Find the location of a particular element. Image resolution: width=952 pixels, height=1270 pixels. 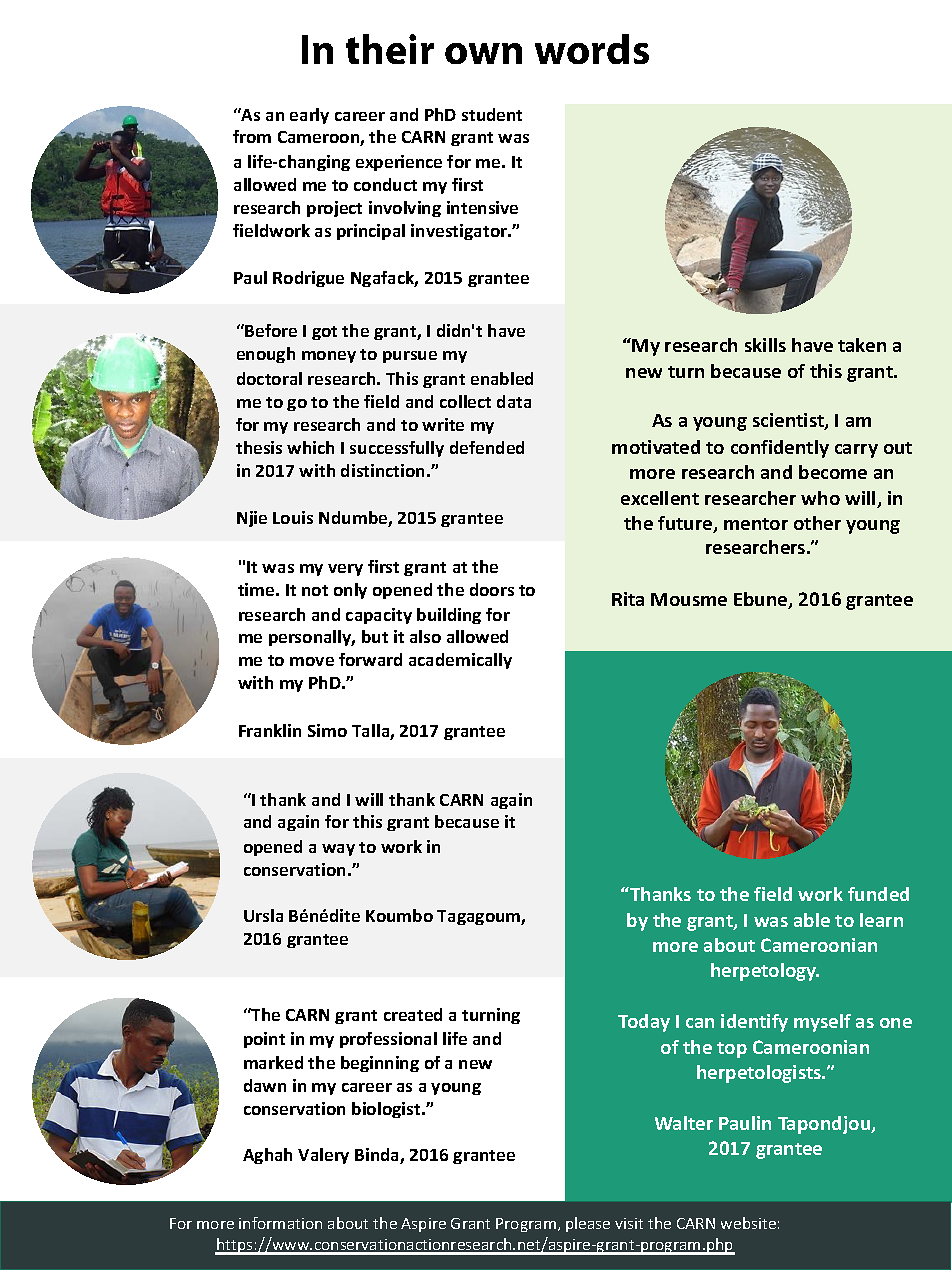

funded is located at coordinates (878, 894).
